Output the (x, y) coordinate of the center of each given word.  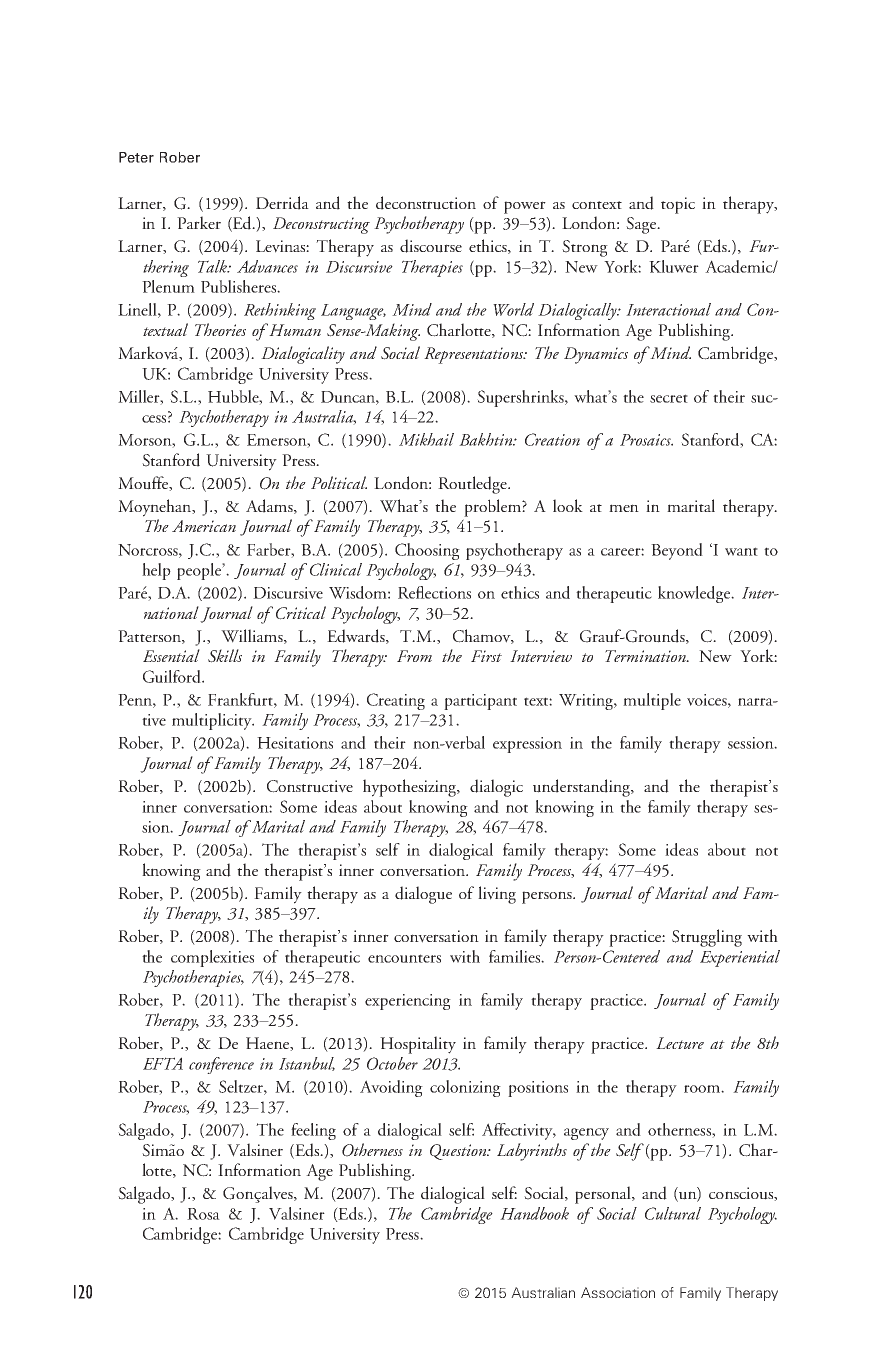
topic (678, 205)
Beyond (677, 551)
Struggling (707, 938)
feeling (313, 1131)
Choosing (427, 551)
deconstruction (426, 203)
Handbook (534, 1213)
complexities (212, 958)
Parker (199, 222)
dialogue (423, 895)
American (204, 526)
